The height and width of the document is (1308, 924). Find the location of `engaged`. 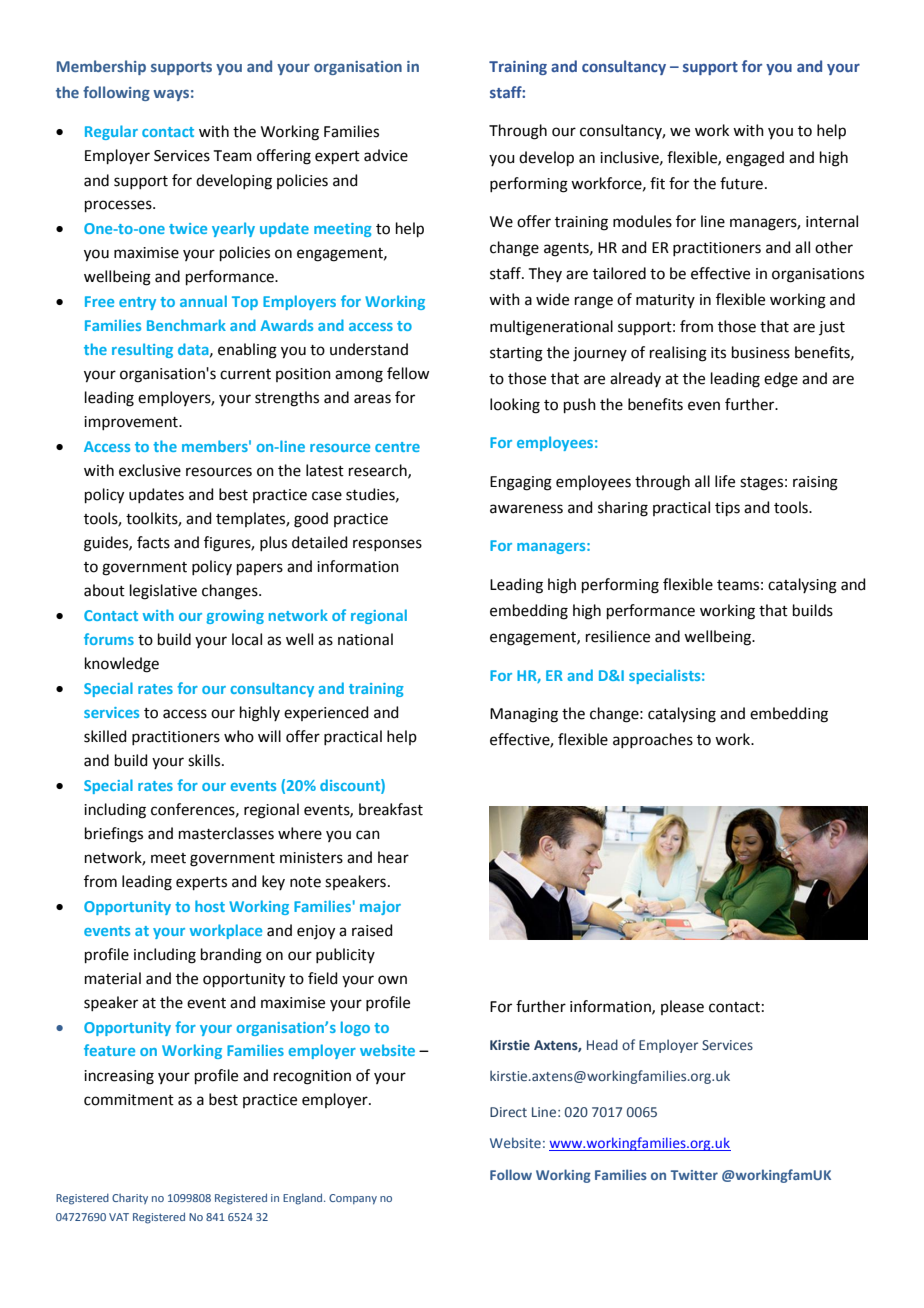

engaged is located at coordinates (755, 159).
